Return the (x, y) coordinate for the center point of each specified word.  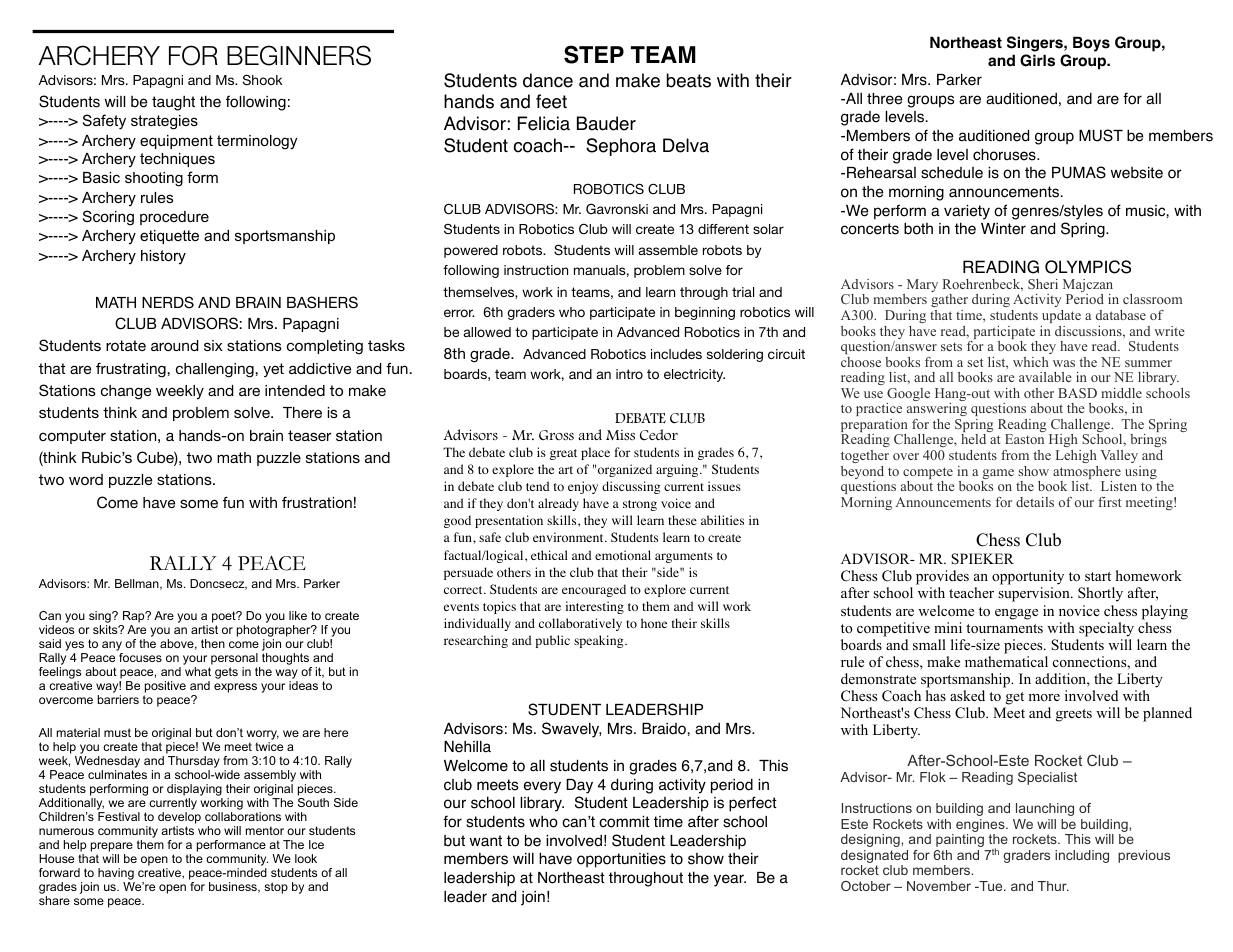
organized (625, 470)
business (234, 887)
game (997, 475)
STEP (594, 54)
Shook (263, 79)
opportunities (621, 860)
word (86, 479)
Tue (991, 886)
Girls (1037, 60)
